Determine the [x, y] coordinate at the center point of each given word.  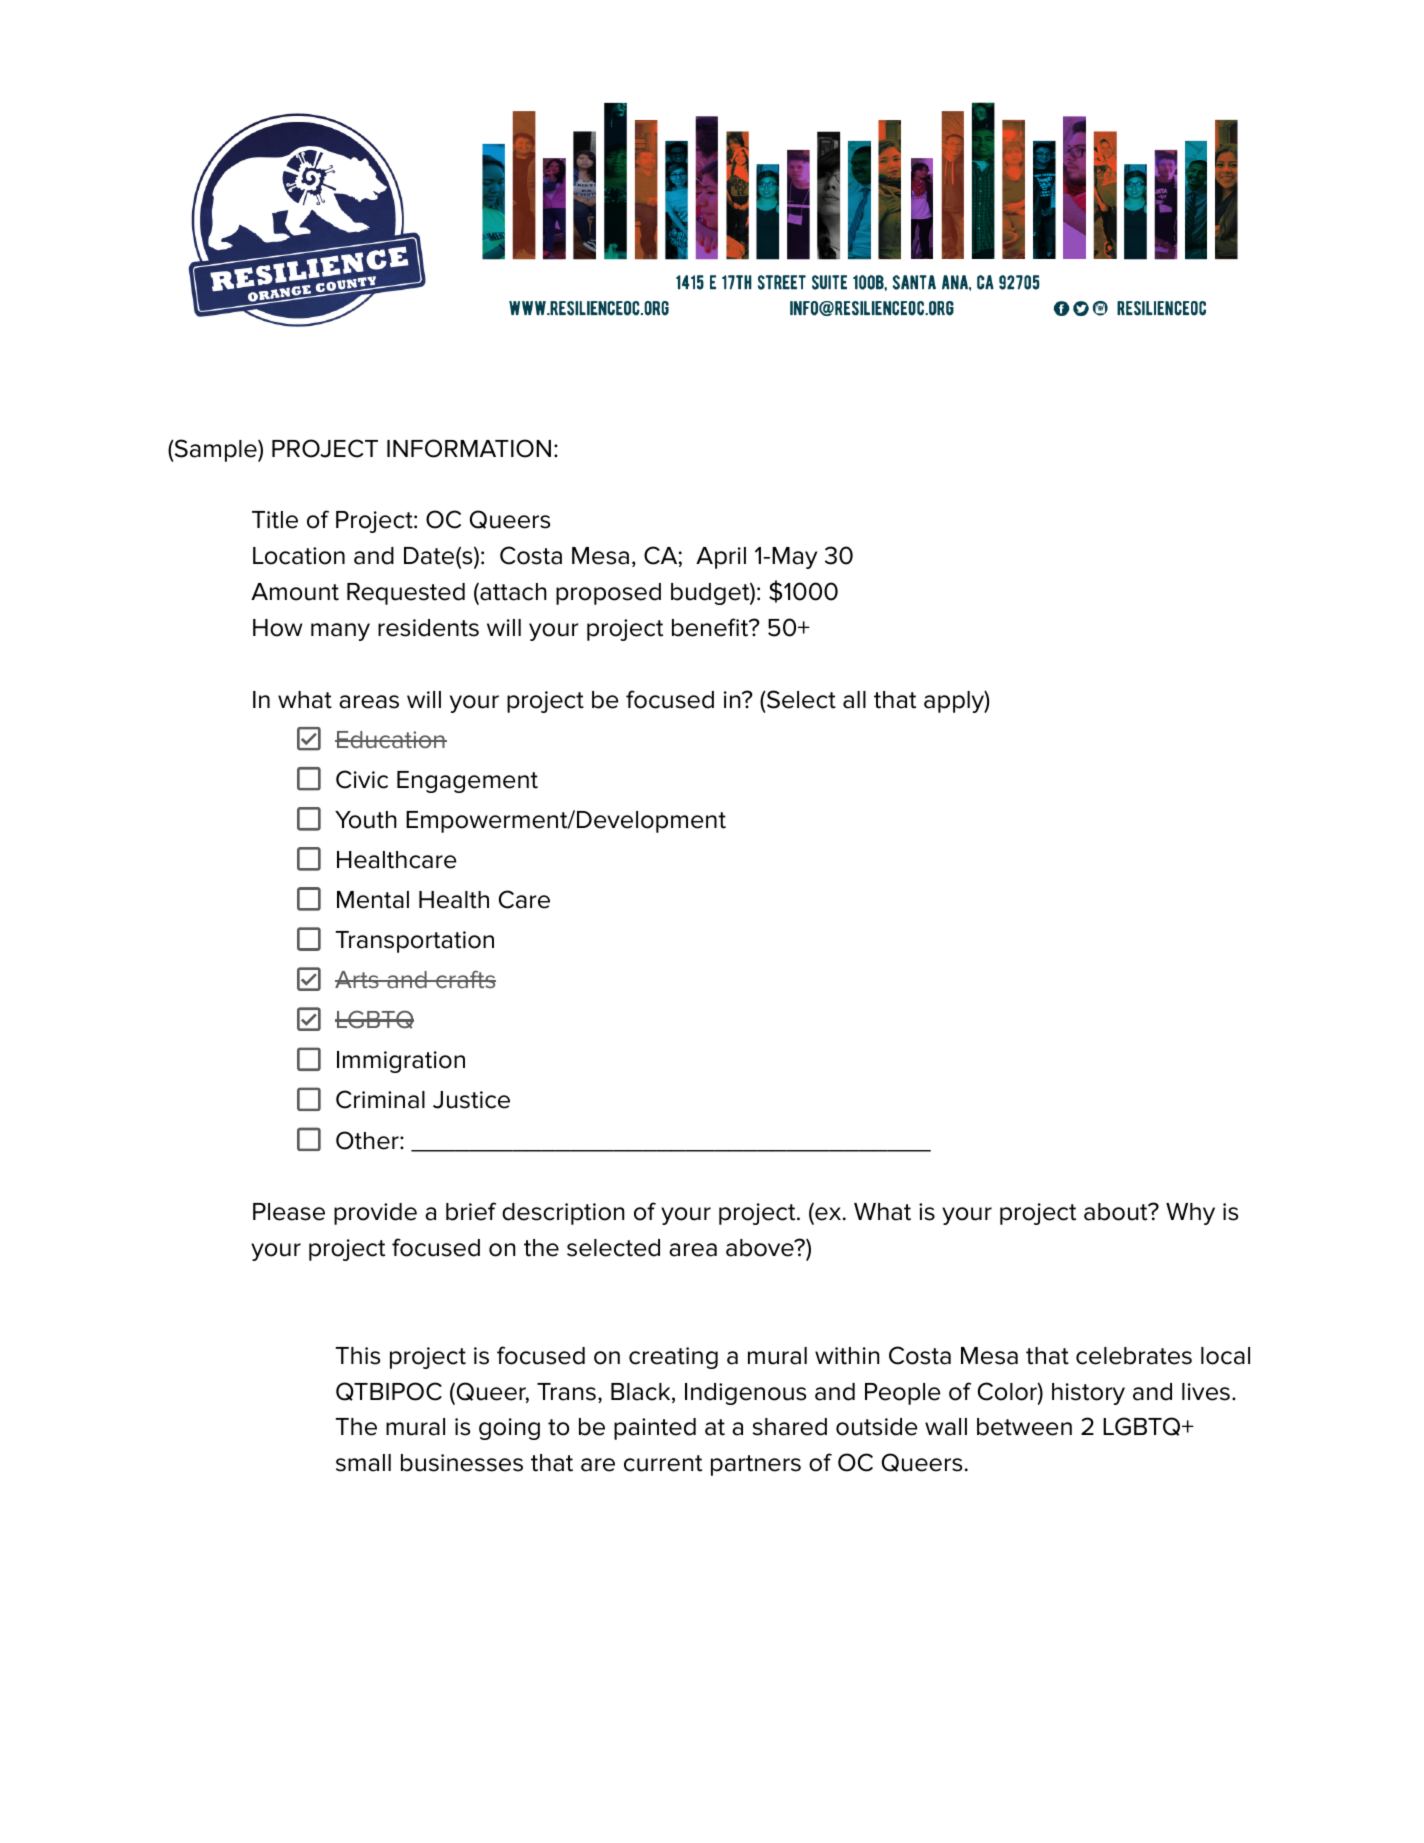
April [721, 558]
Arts [358, 979]
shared [790, 1427]
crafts [465, 979]
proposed [608, 594]
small [363, 1463]
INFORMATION [469, 448]
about [1117, 1212]
